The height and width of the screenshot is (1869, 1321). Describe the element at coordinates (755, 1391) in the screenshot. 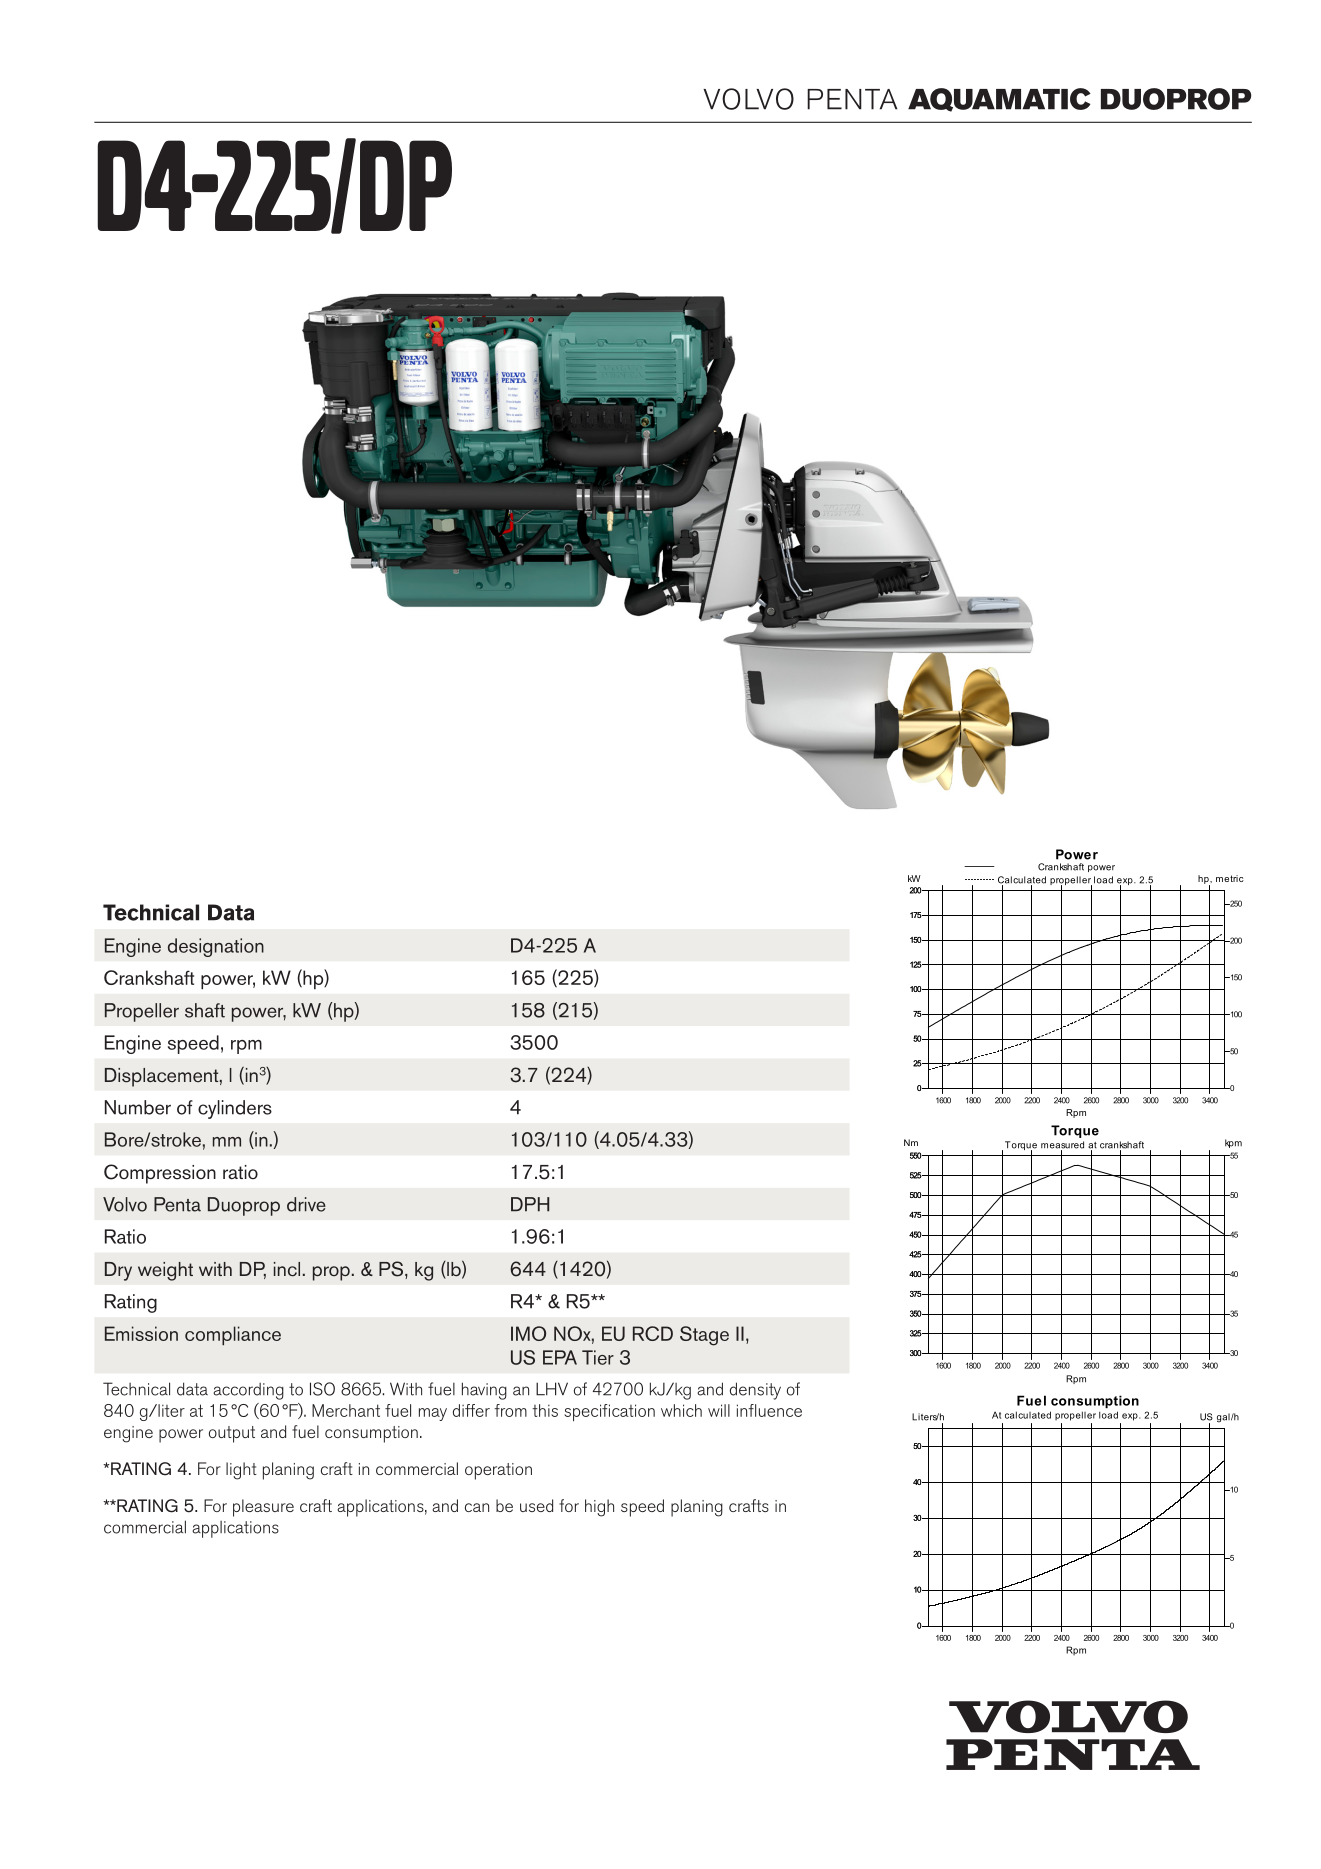

I see `density` at that location.
